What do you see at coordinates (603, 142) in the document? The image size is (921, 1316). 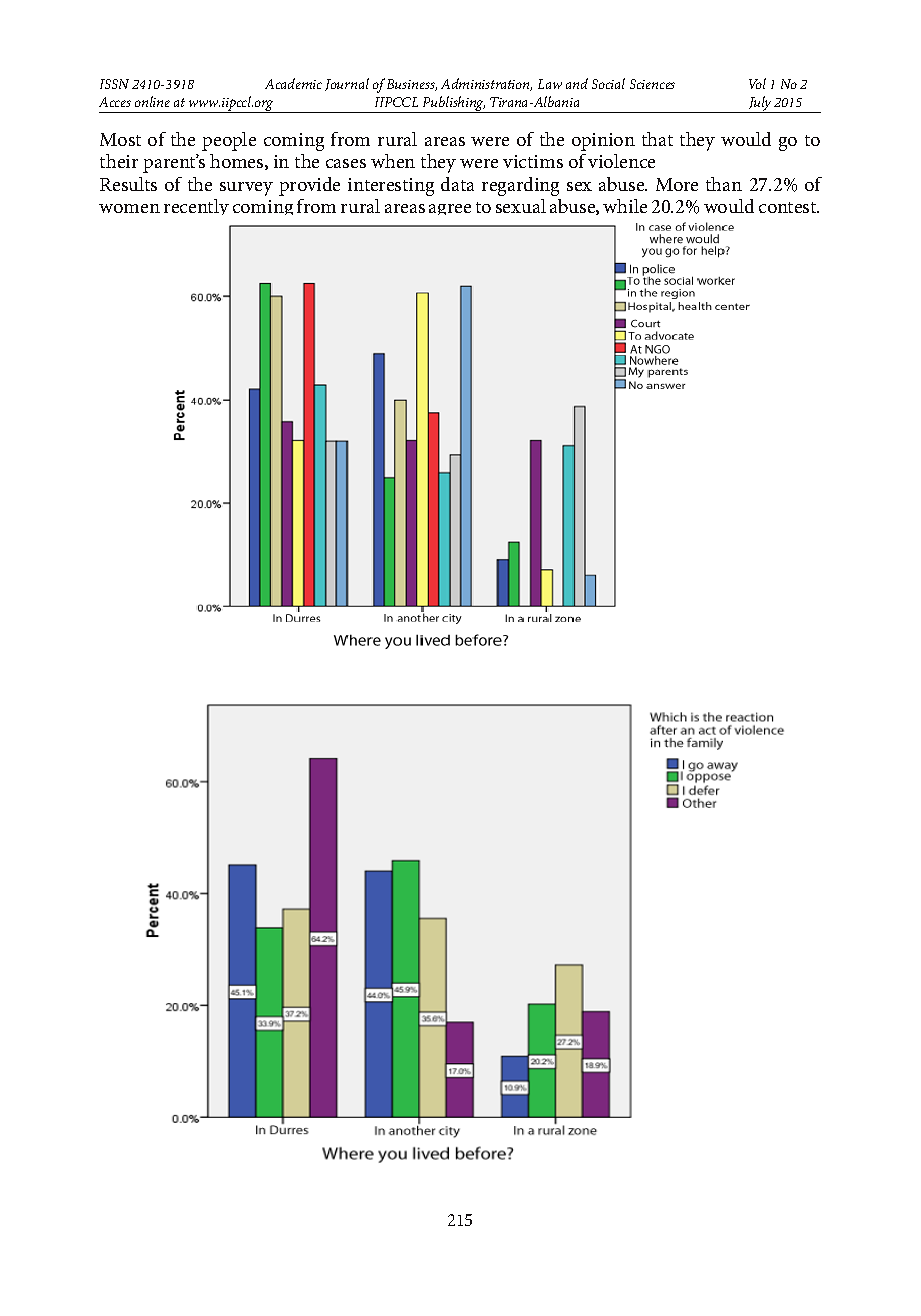 I see `opinion` at bounding box center [603, 142].
